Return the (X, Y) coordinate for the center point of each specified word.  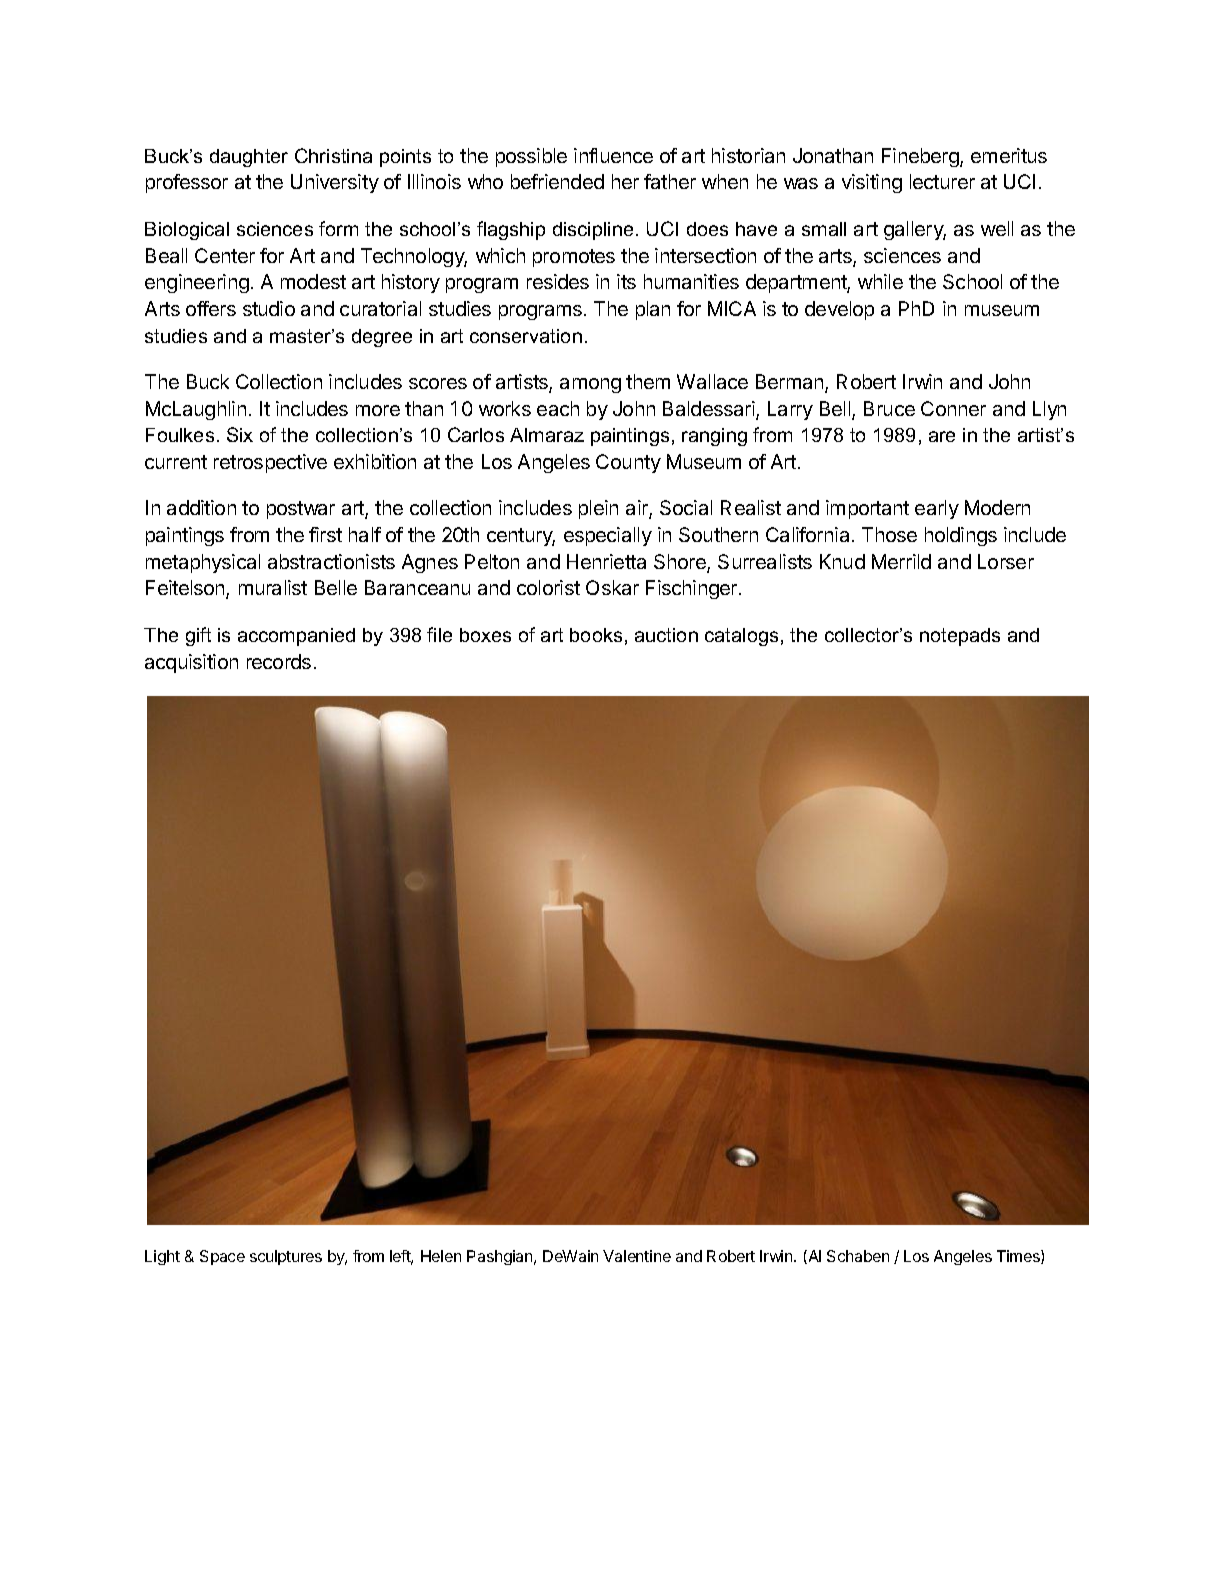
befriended (557, 181)
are (942, 436)
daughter (249, 158)
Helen (441, 1256)
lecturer (942, 181)
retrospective (270, 463)
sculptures (286, 1257)
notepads (960, 637)
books (596, 635)
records (279, 661)
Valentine (637, 1256)
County (628, 463)
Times (1019, 1257)
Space (222, 1257)
